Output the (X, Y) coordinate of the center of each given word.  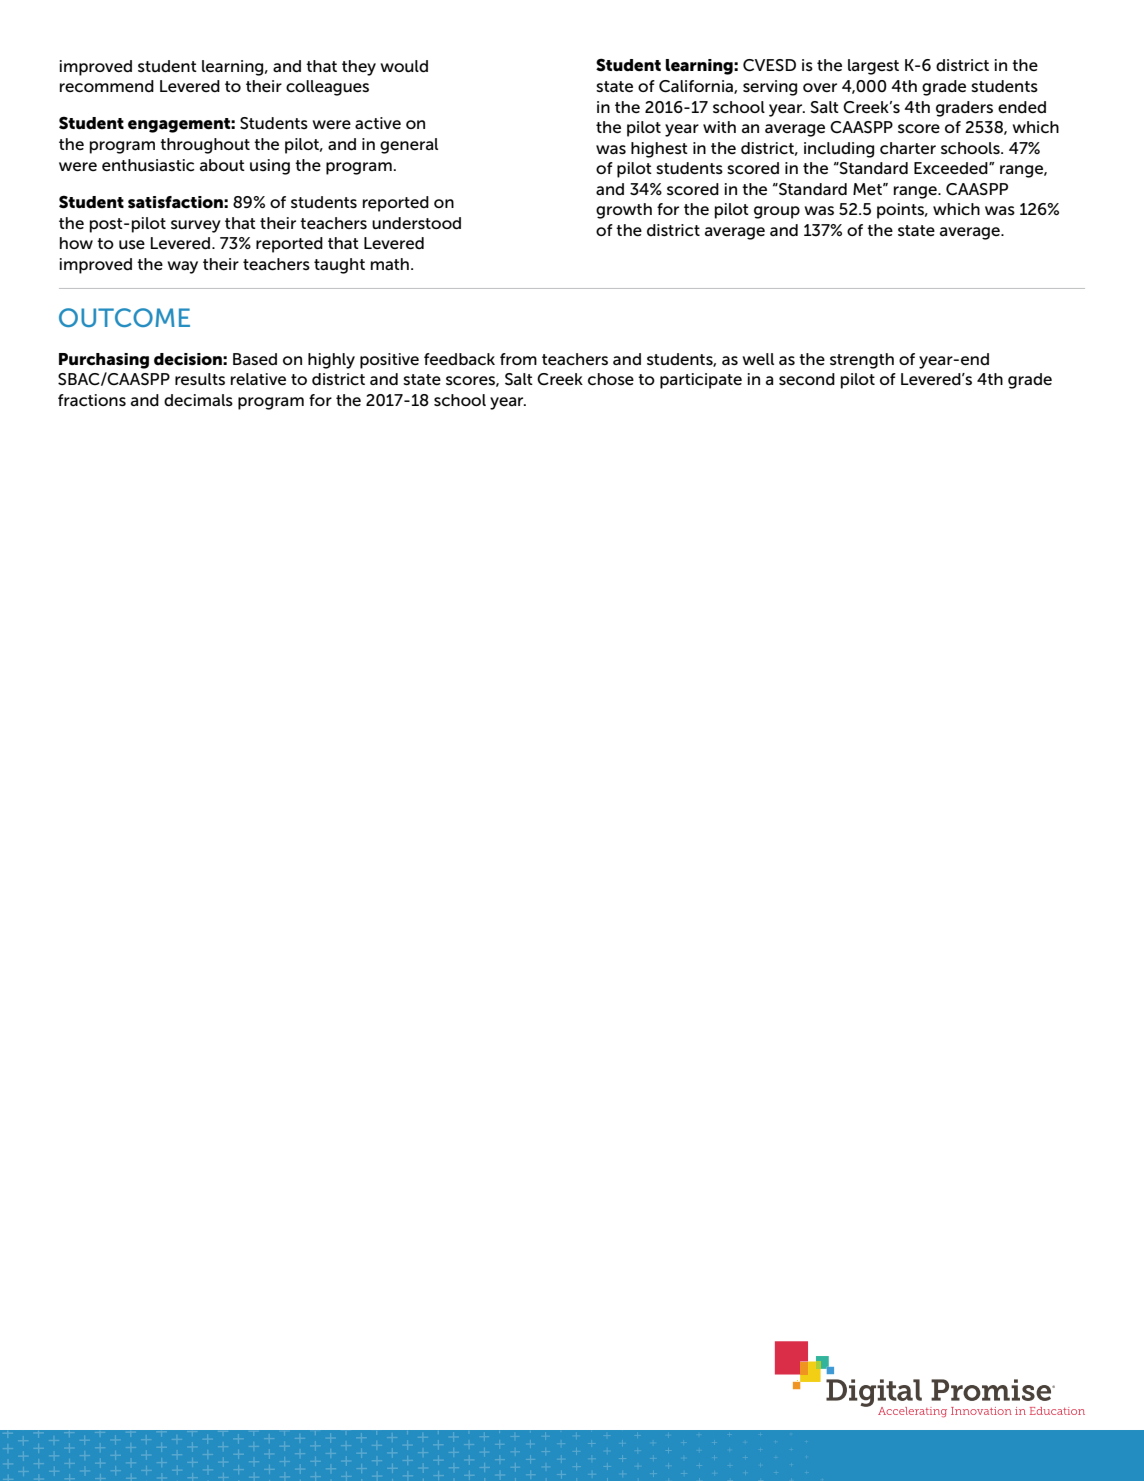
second (807, 379)
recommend (107, 86)
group (777, 212)
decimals (198, 400)
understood (416, 223)
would (404, 66)
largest (873, 67)
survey (196, 226)
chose (611, 379)
